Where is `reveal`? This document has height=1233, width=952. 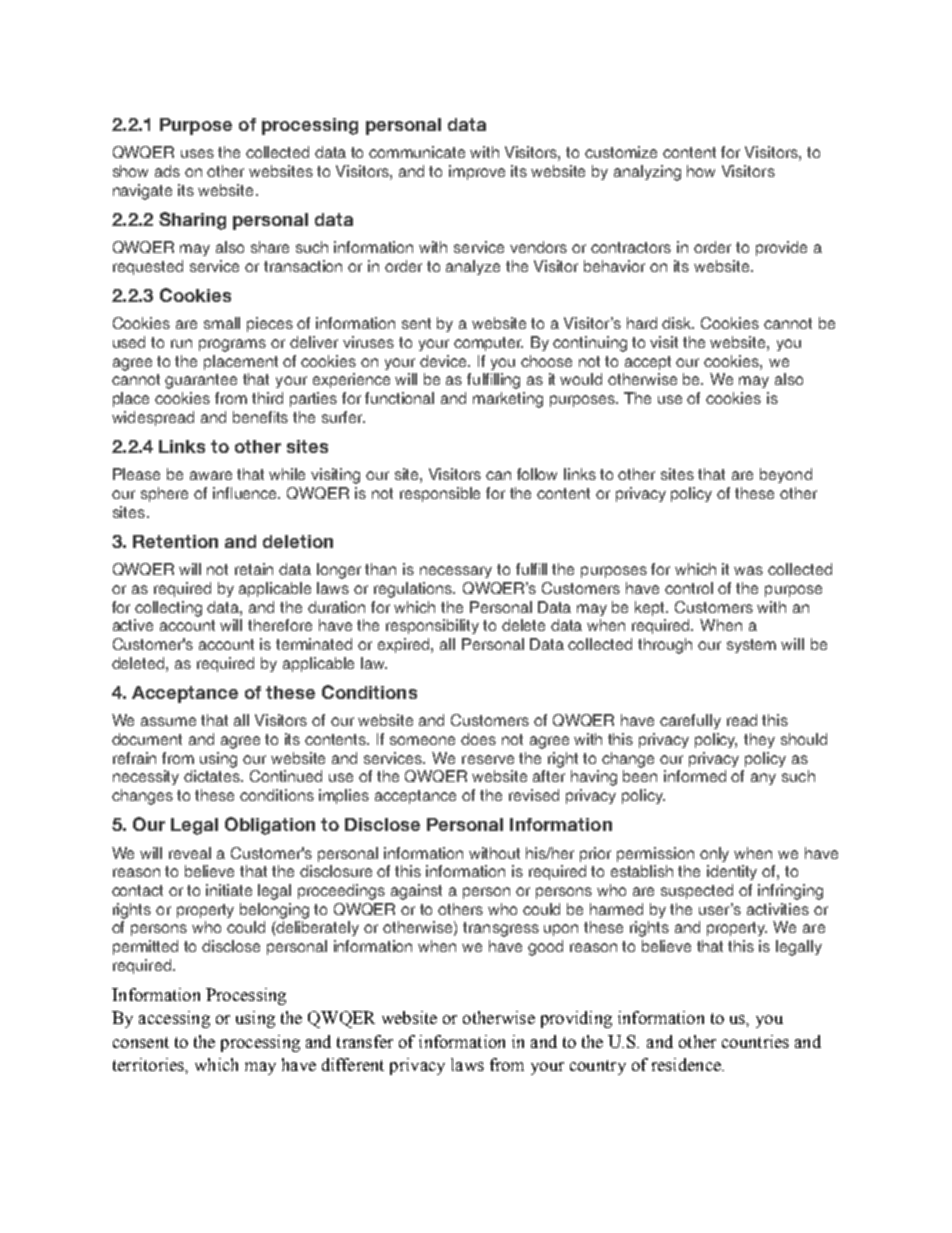 reveal is located at coordinates (190, 853).
